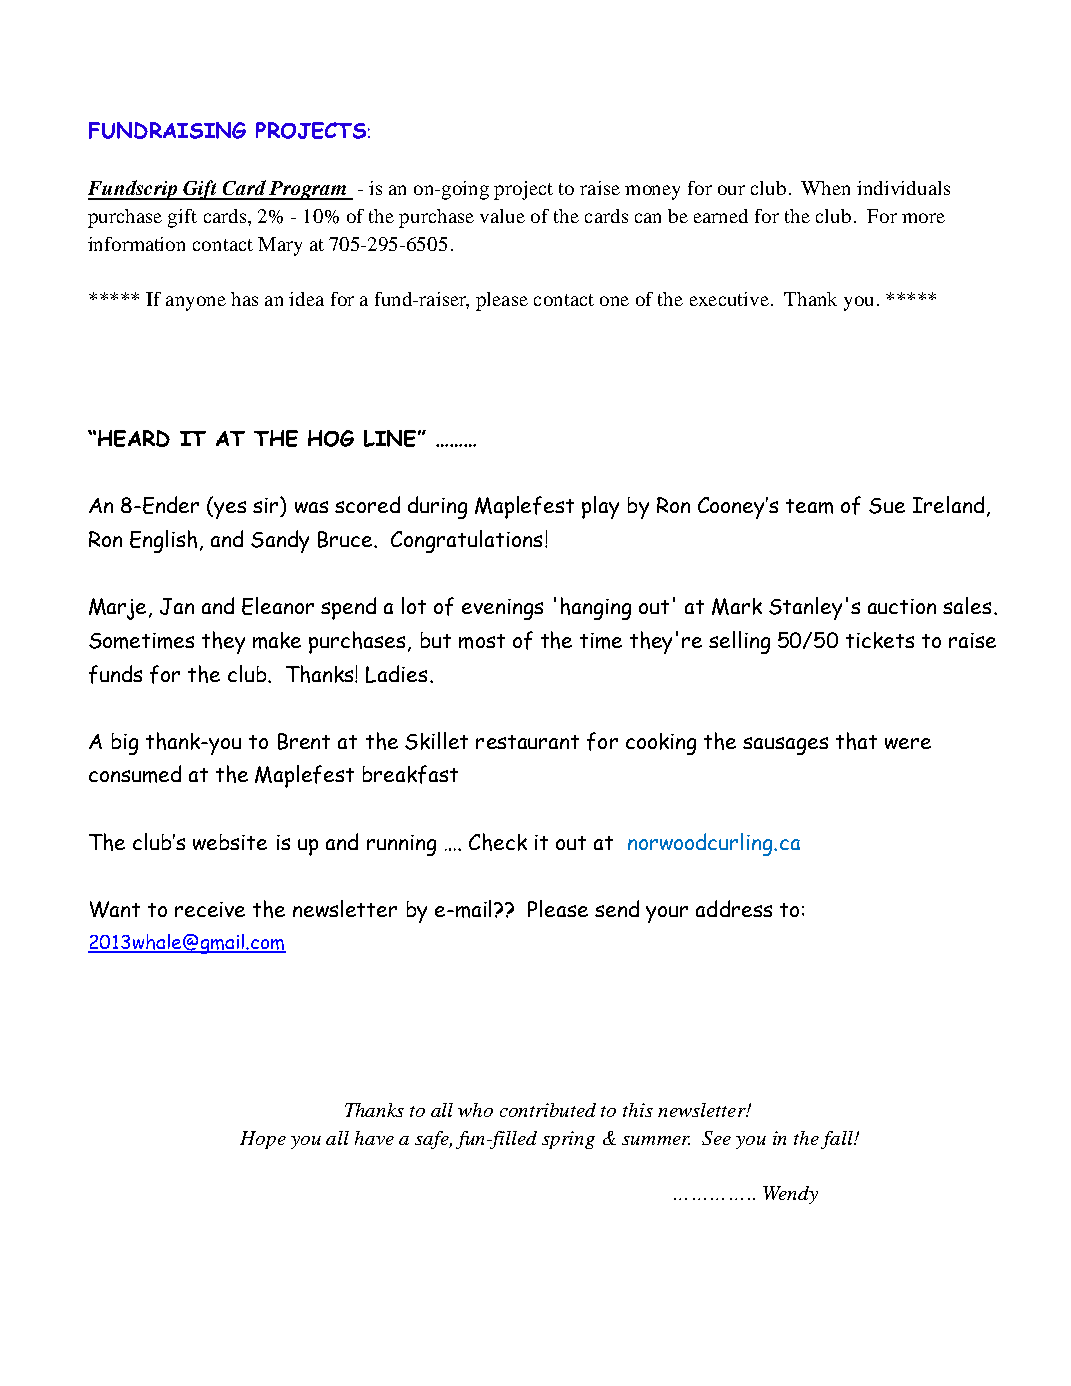  What do you see at coordinates (527, 742) in the page?
I see `restaurant` at bounding box center [527, 742].
